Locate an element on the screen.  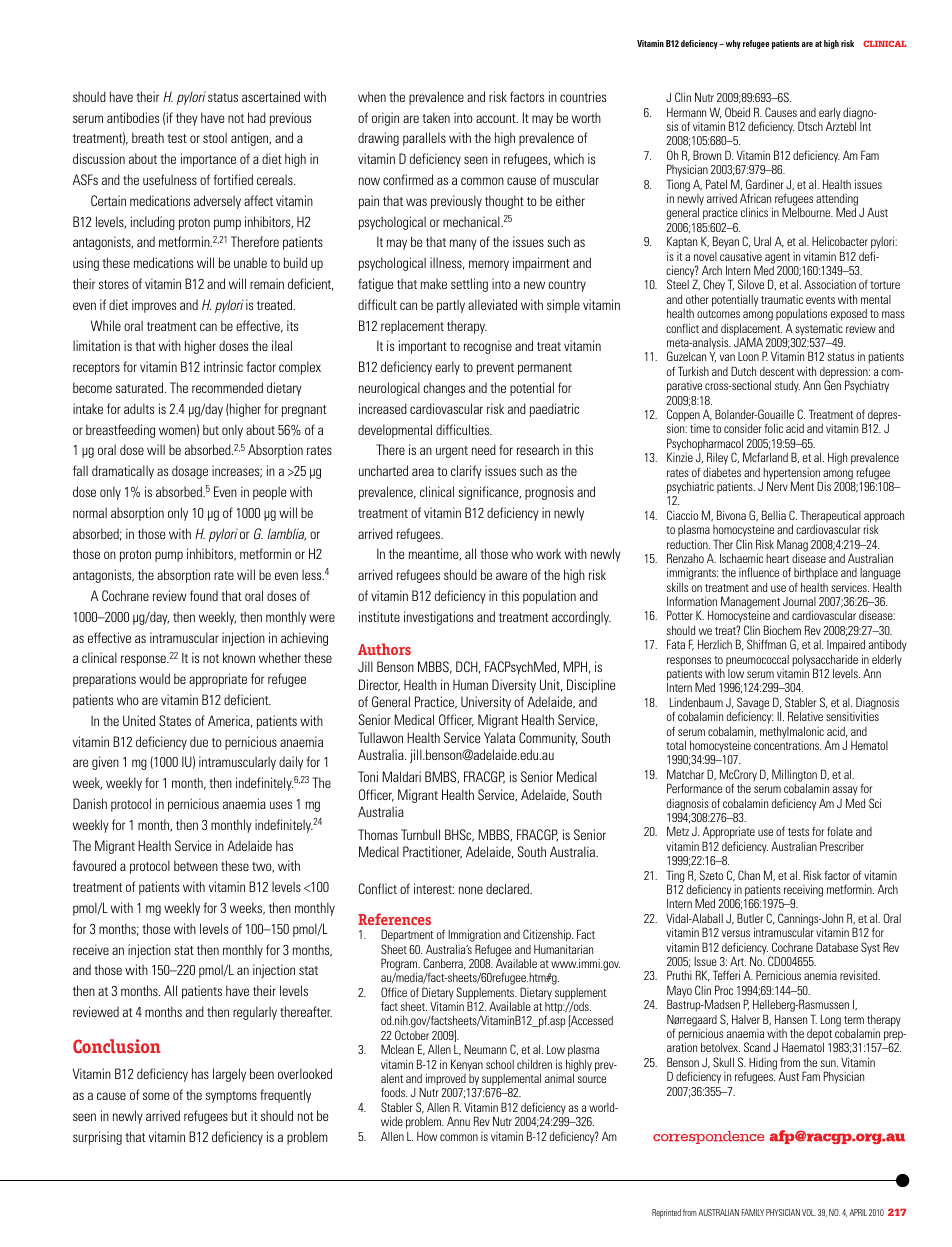
found is located at coordinates (204, 595).
